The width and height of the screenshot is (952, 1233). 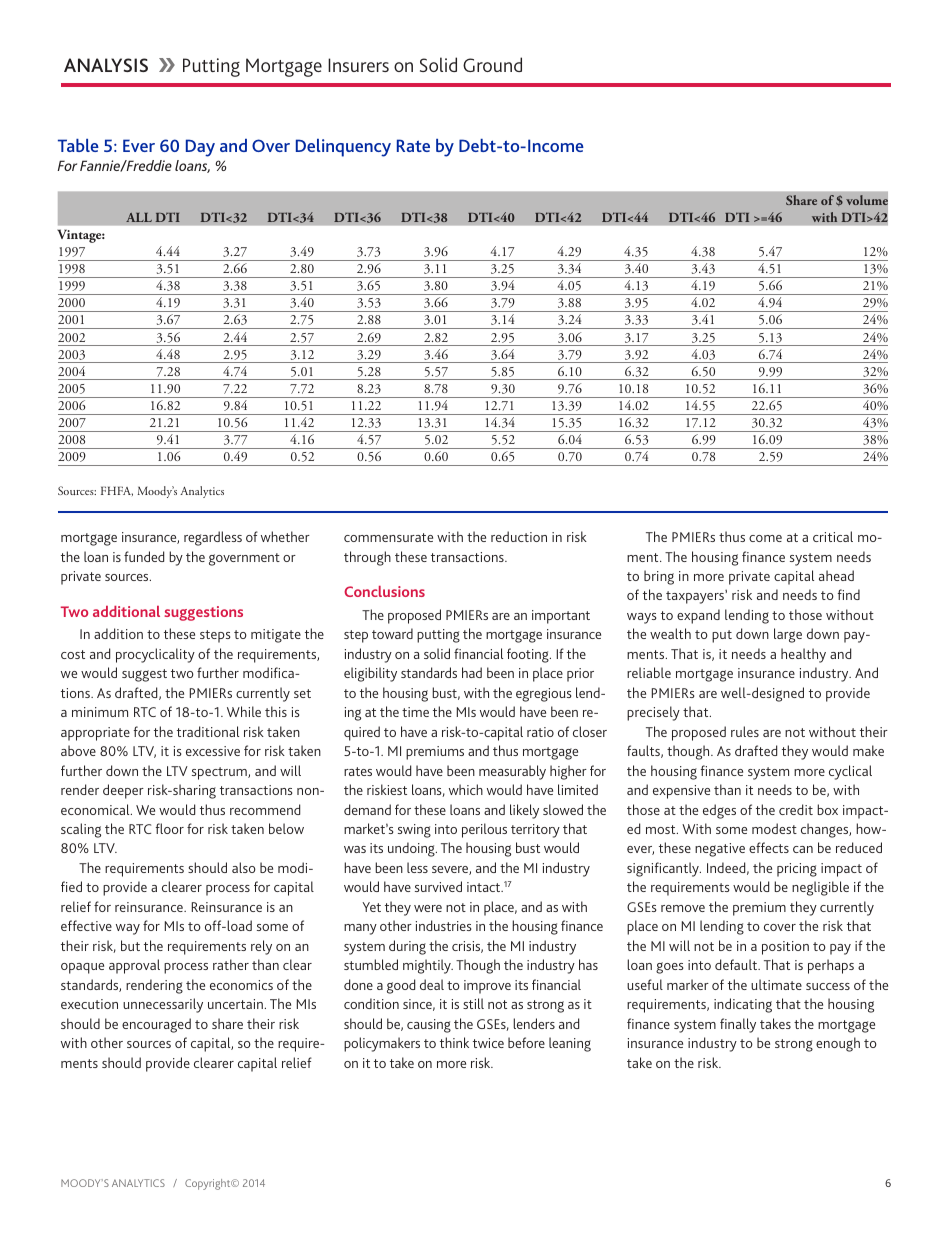 I want to click on large, so click(x=788, y=635).
